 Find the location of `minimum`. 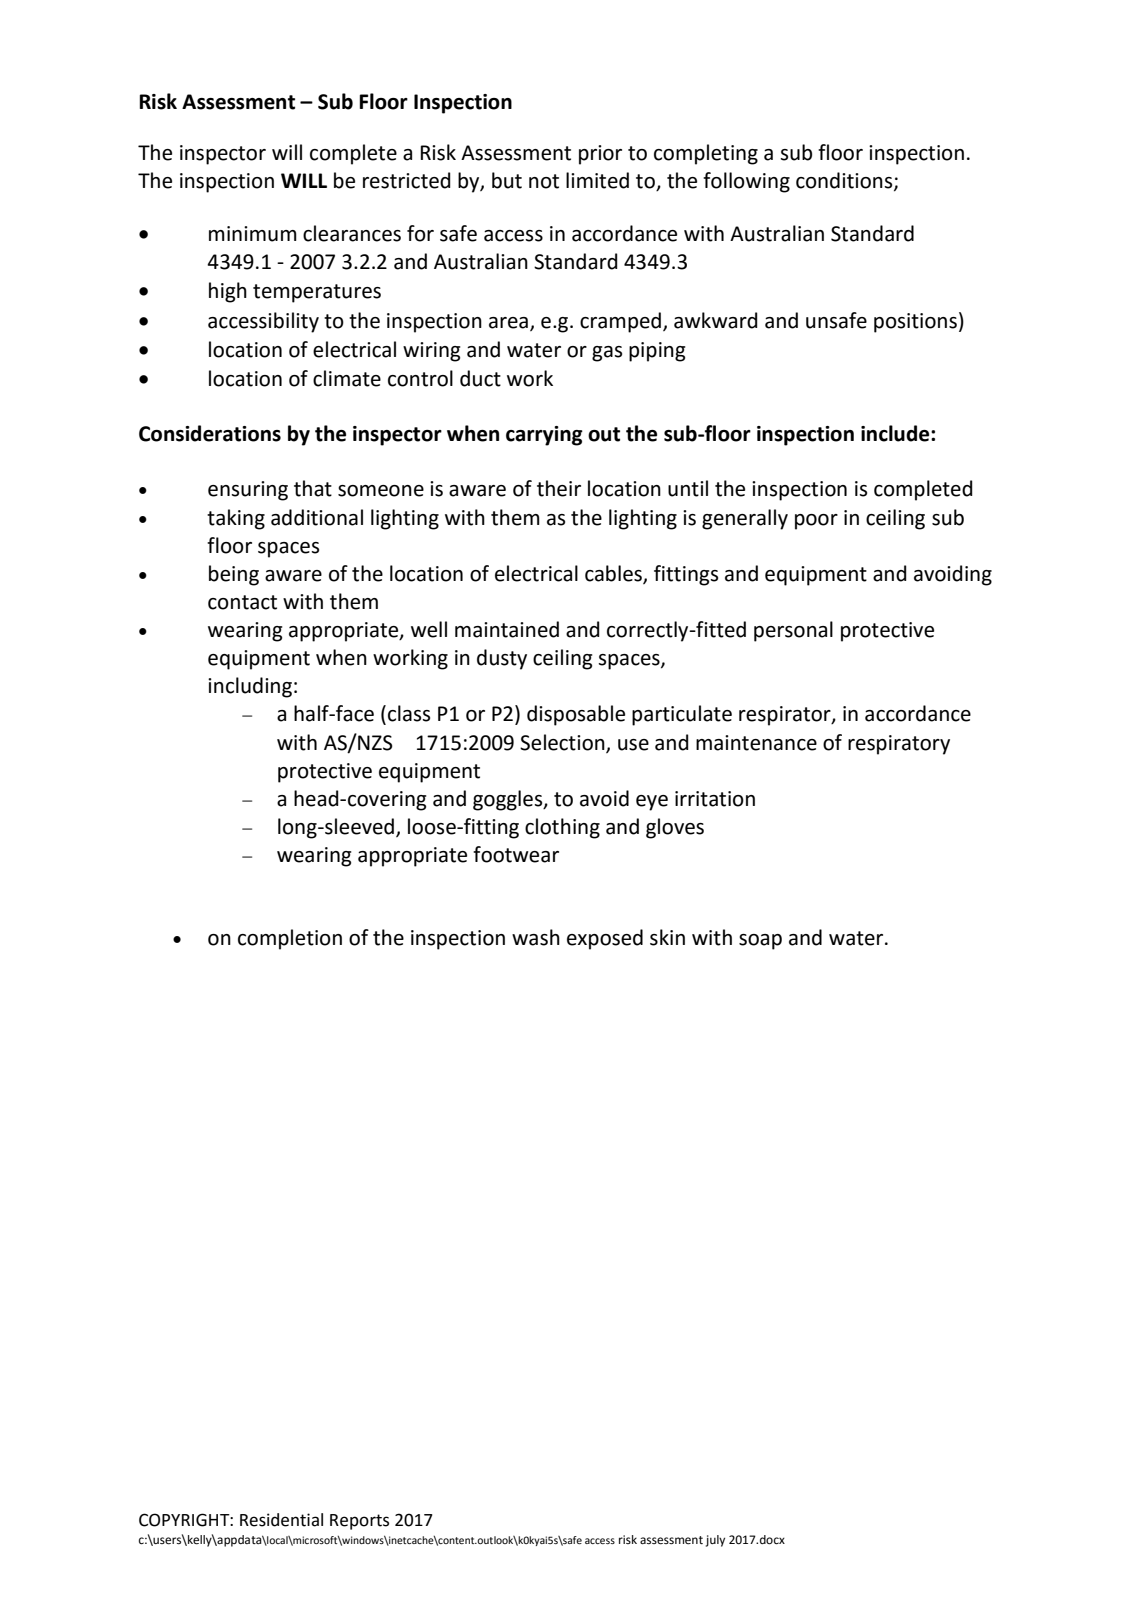

minimum is located at coordinates (253, 234).
